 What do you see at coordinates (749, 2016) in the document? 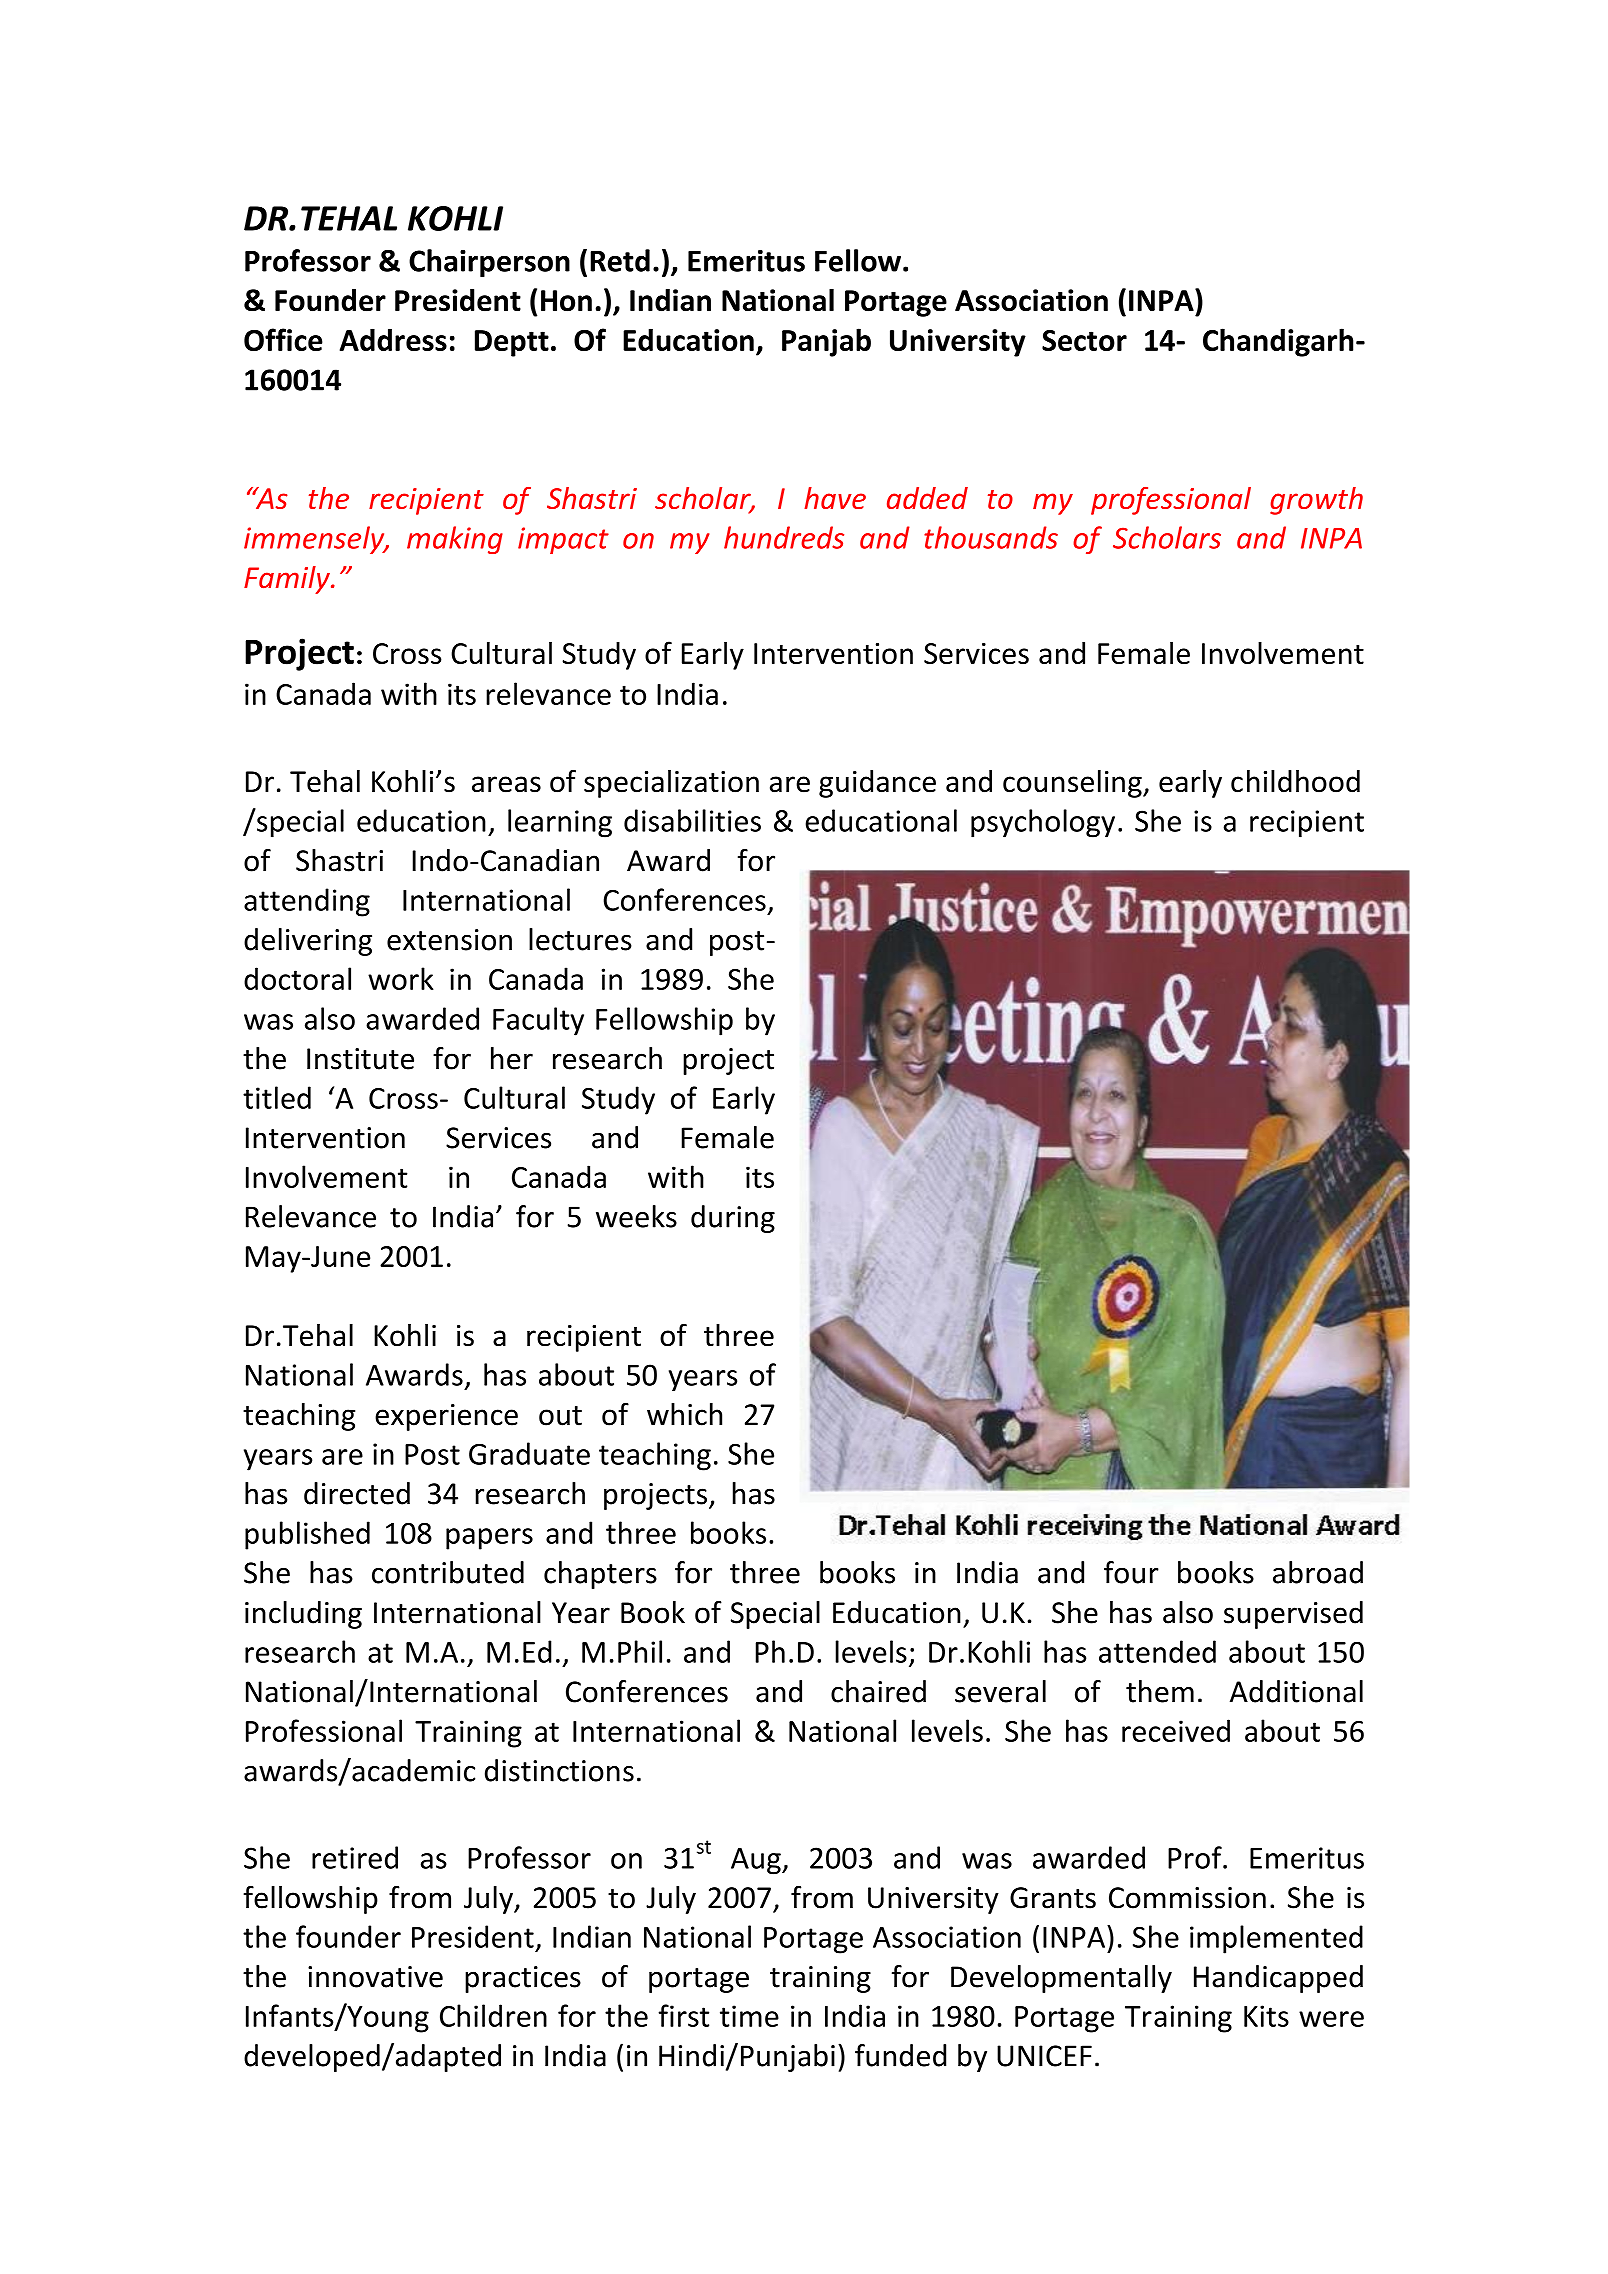
I see `time` at bounding box center [749, 2016].
